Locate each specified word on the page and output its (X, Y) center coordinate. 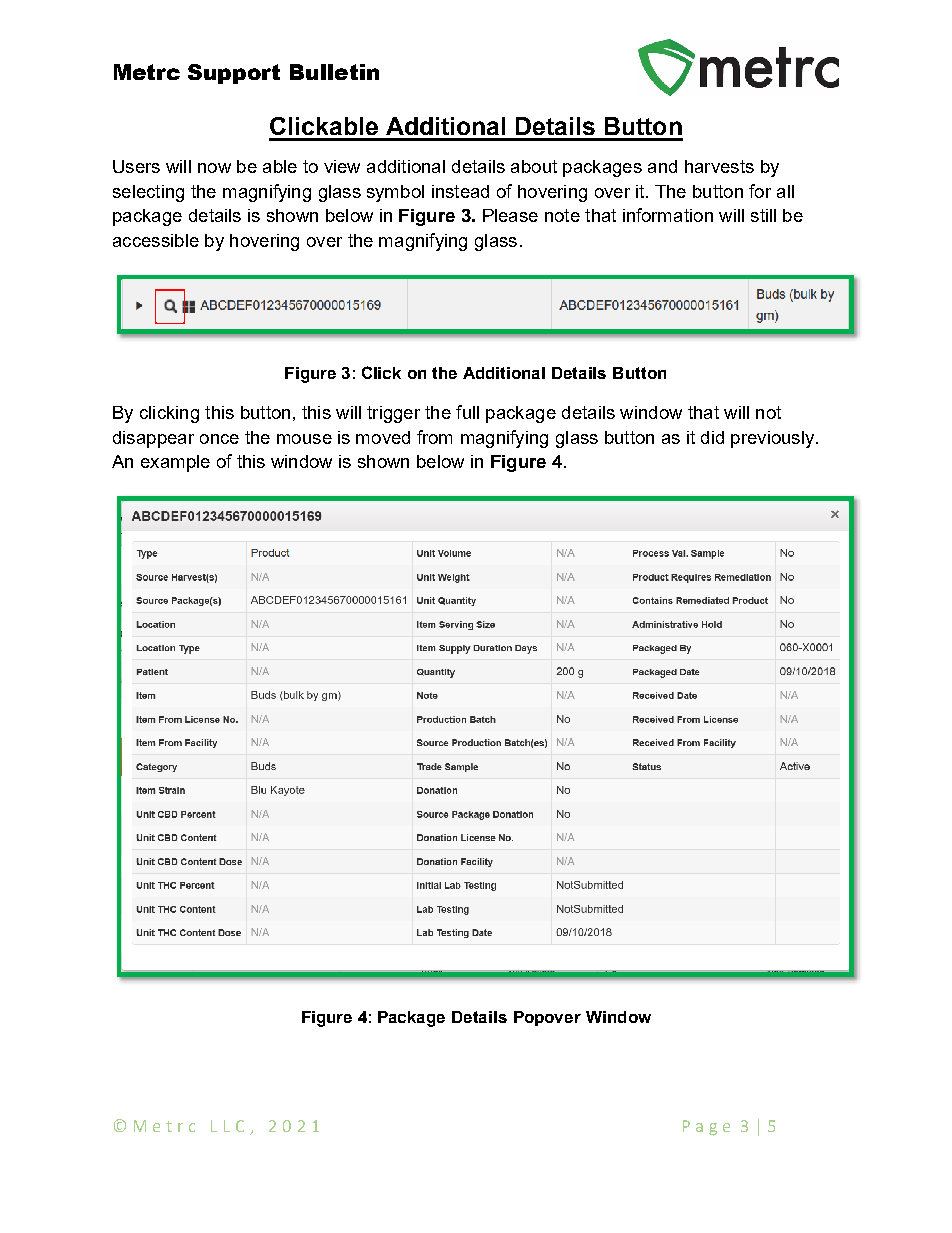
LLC (227, 1126)
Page (706, 1128)
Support (234, 74)
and (662, 166)
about (534, 166)
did (712, 437)
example (175, 463)
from (434, 437)
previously (774, 439)
